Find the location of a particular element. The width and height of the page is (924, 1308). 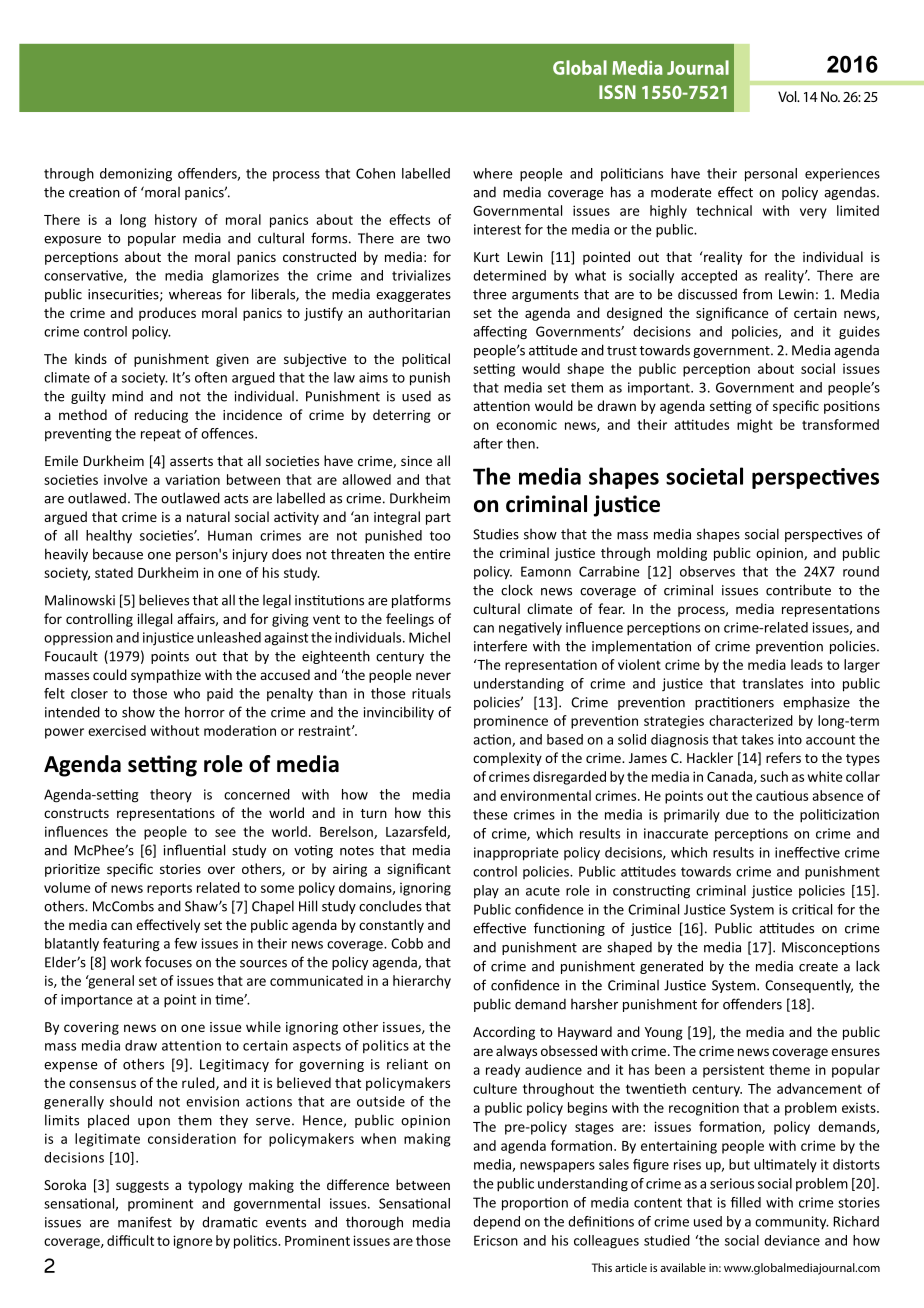

Cohen is located at coordinates (375, 173).
